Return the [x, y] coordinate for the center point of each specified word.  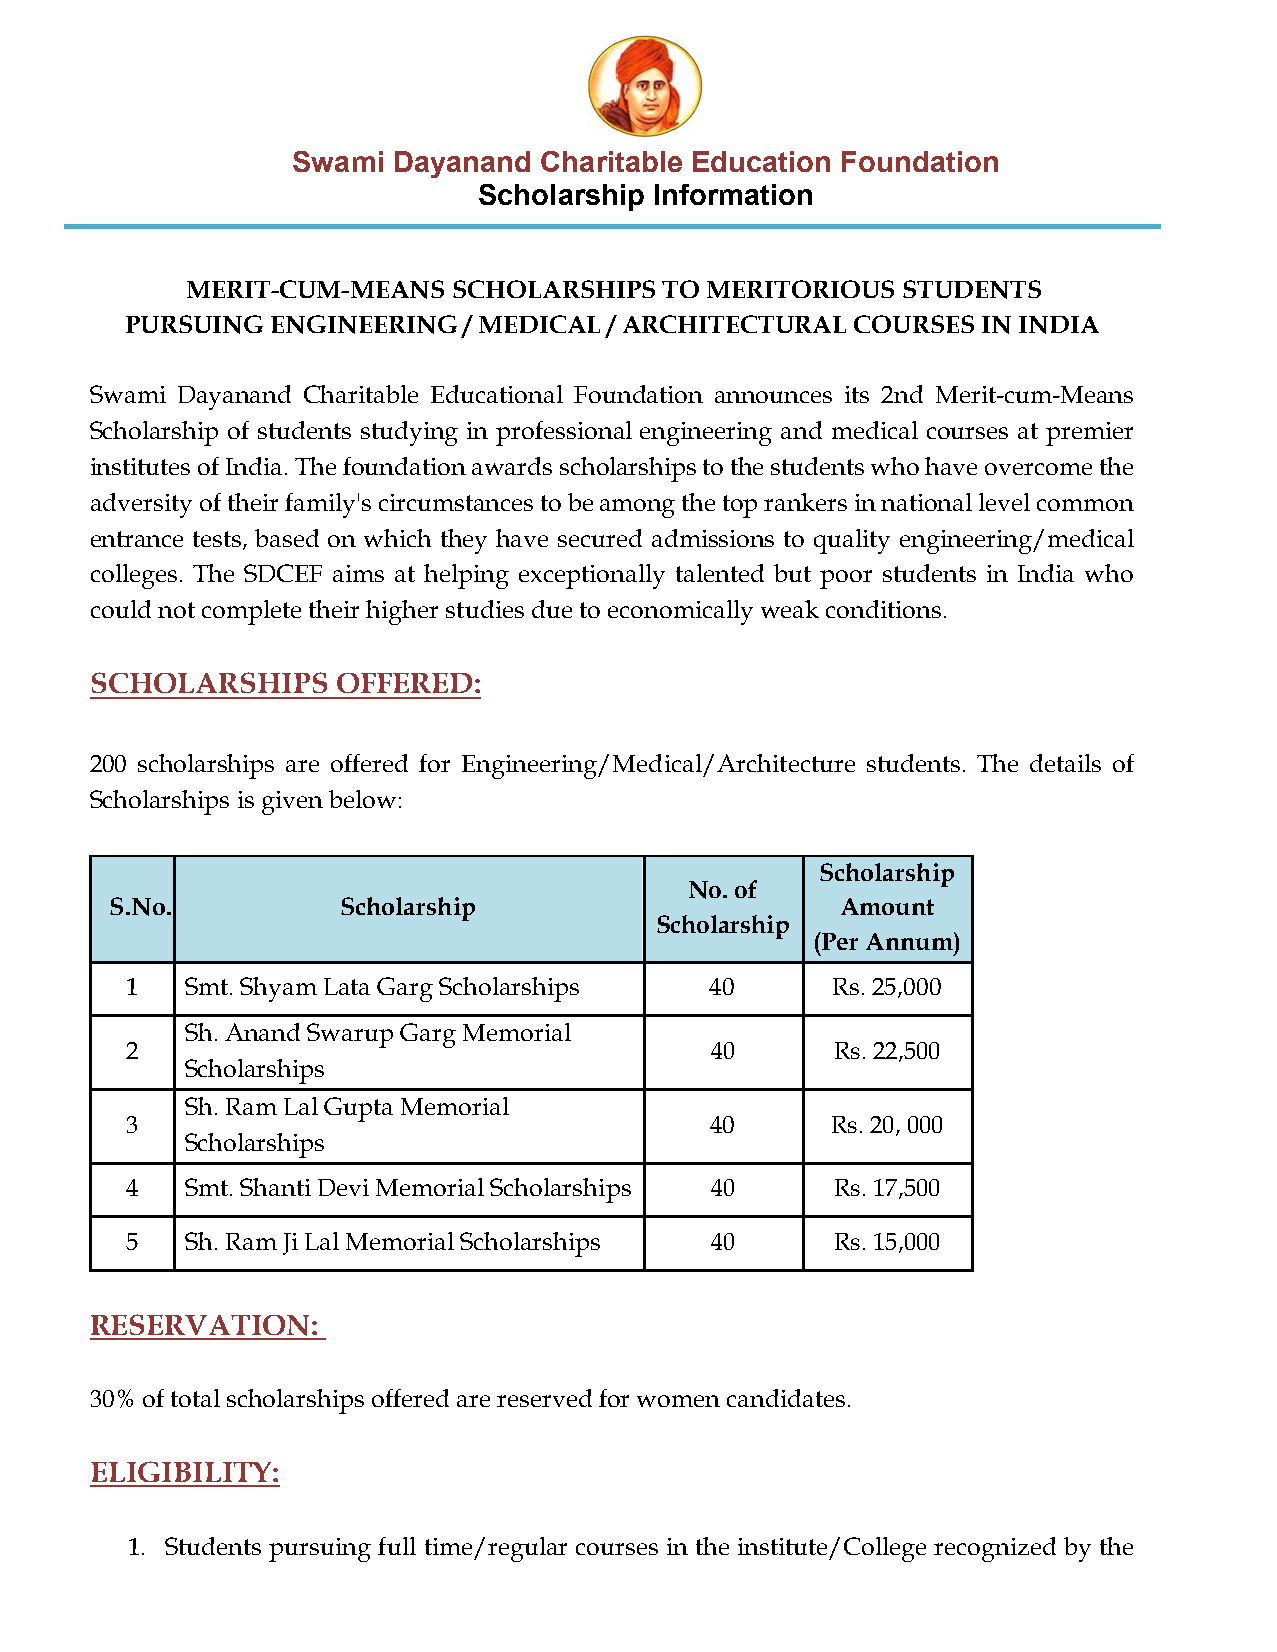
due [552, 609]
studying [409, 433]
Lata [347, 986]
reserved [544, 1398]
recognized [995, 1549]
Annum [910, 941]
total [195, 1398]
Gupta [358, 1109]
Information [733, 194]
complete [251, 612]
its [857, 394]
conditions [883, 609]
